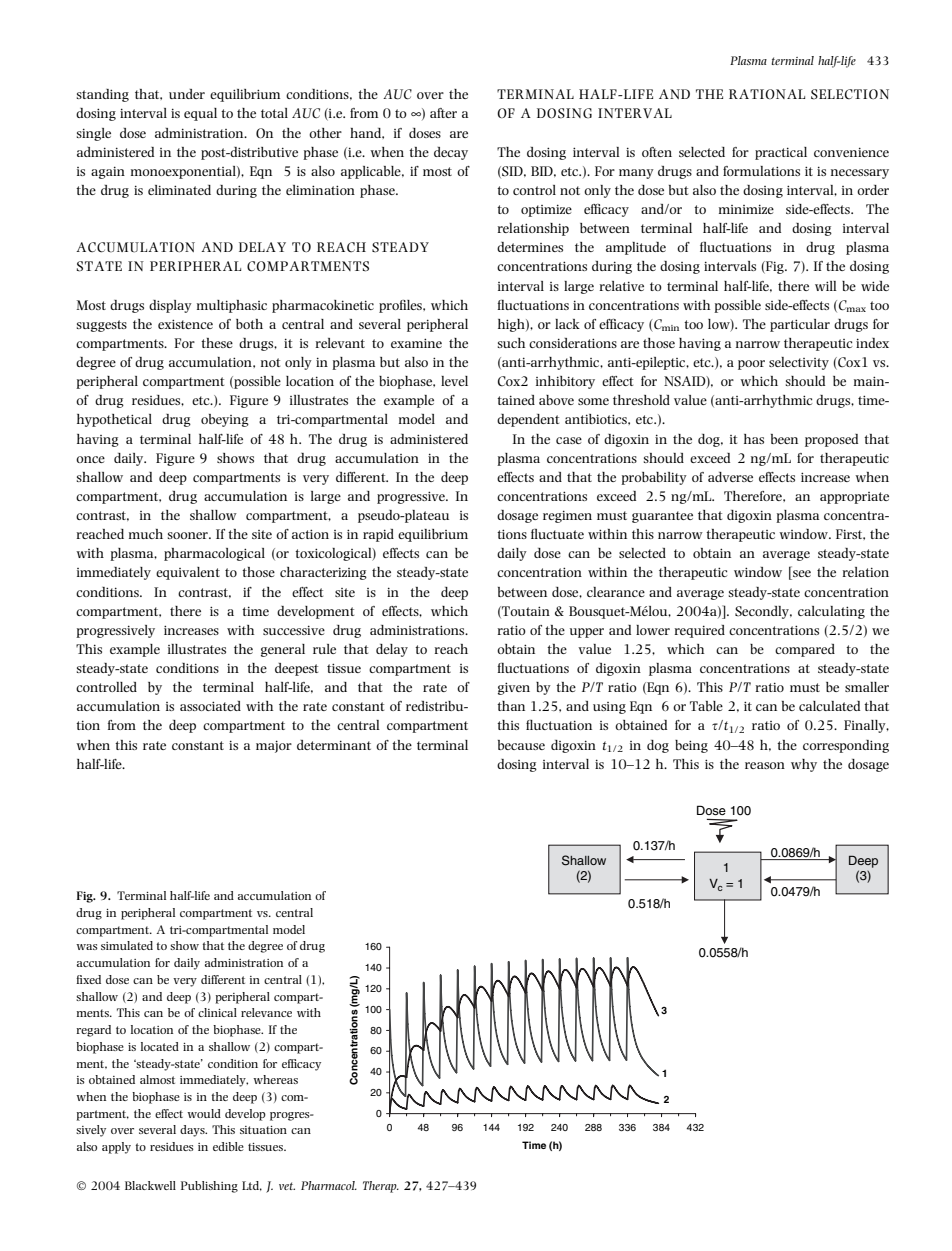 Image resolution: width=952 pixels, height=1251 pixels. Describe the element at coordinates (781, 153) in the document. I see `practical` at that location.
